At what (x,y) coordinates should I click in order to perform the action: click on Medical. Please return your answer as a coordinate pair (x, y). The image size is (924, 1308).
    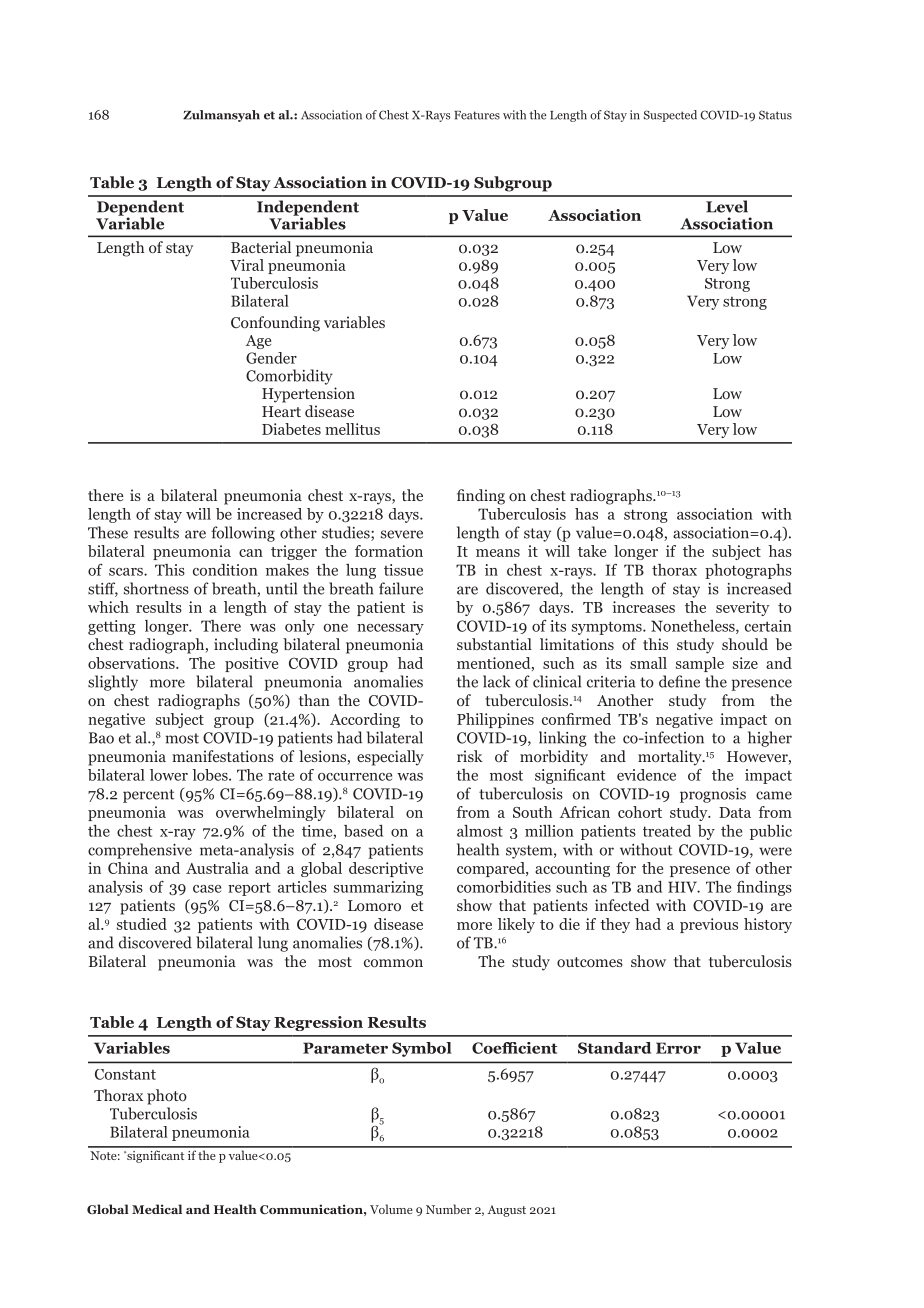
    Looking at the image, I should click on (157, 1209).
